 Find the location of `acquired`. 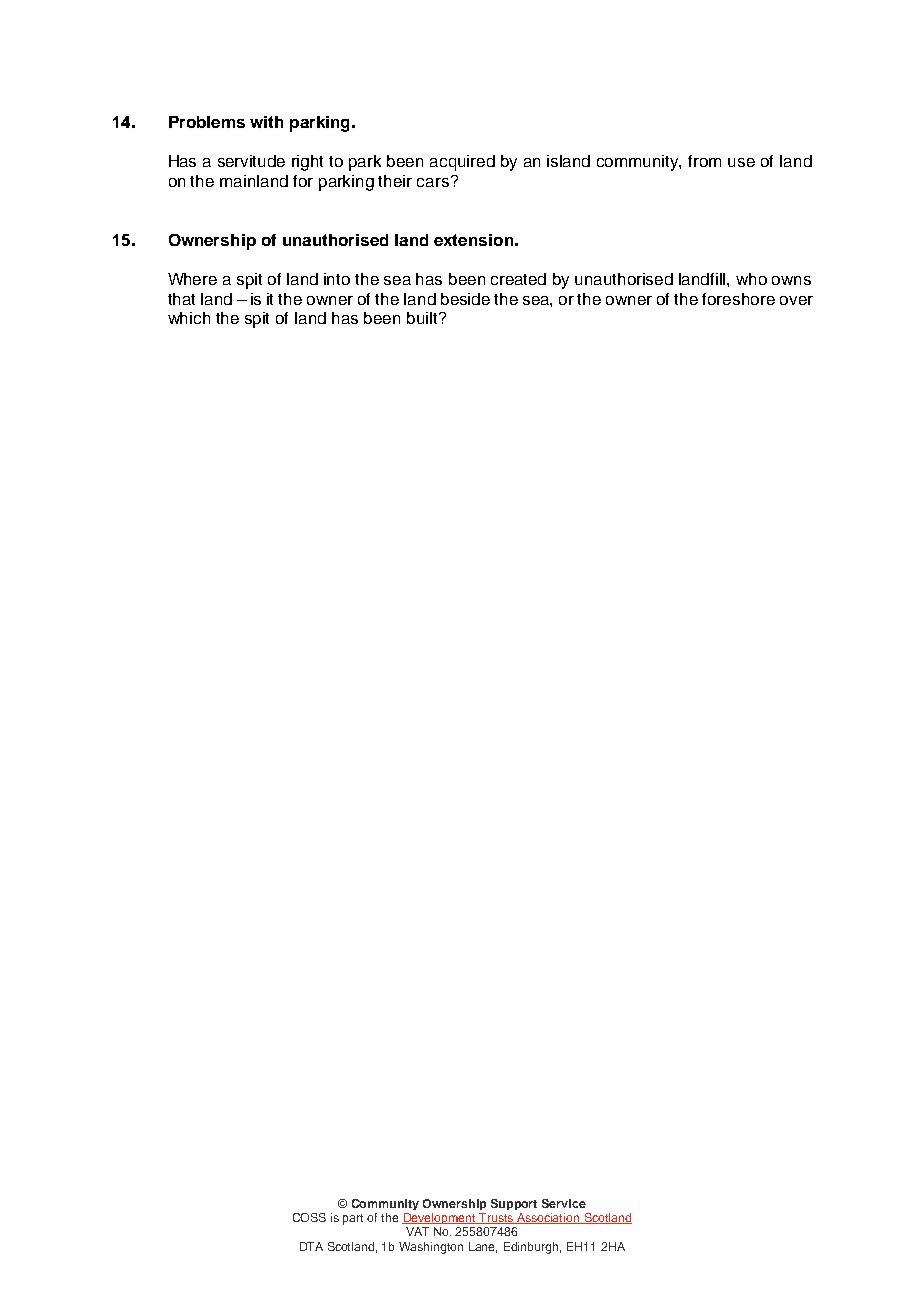

acquired is located at coordinates (462, 163).
